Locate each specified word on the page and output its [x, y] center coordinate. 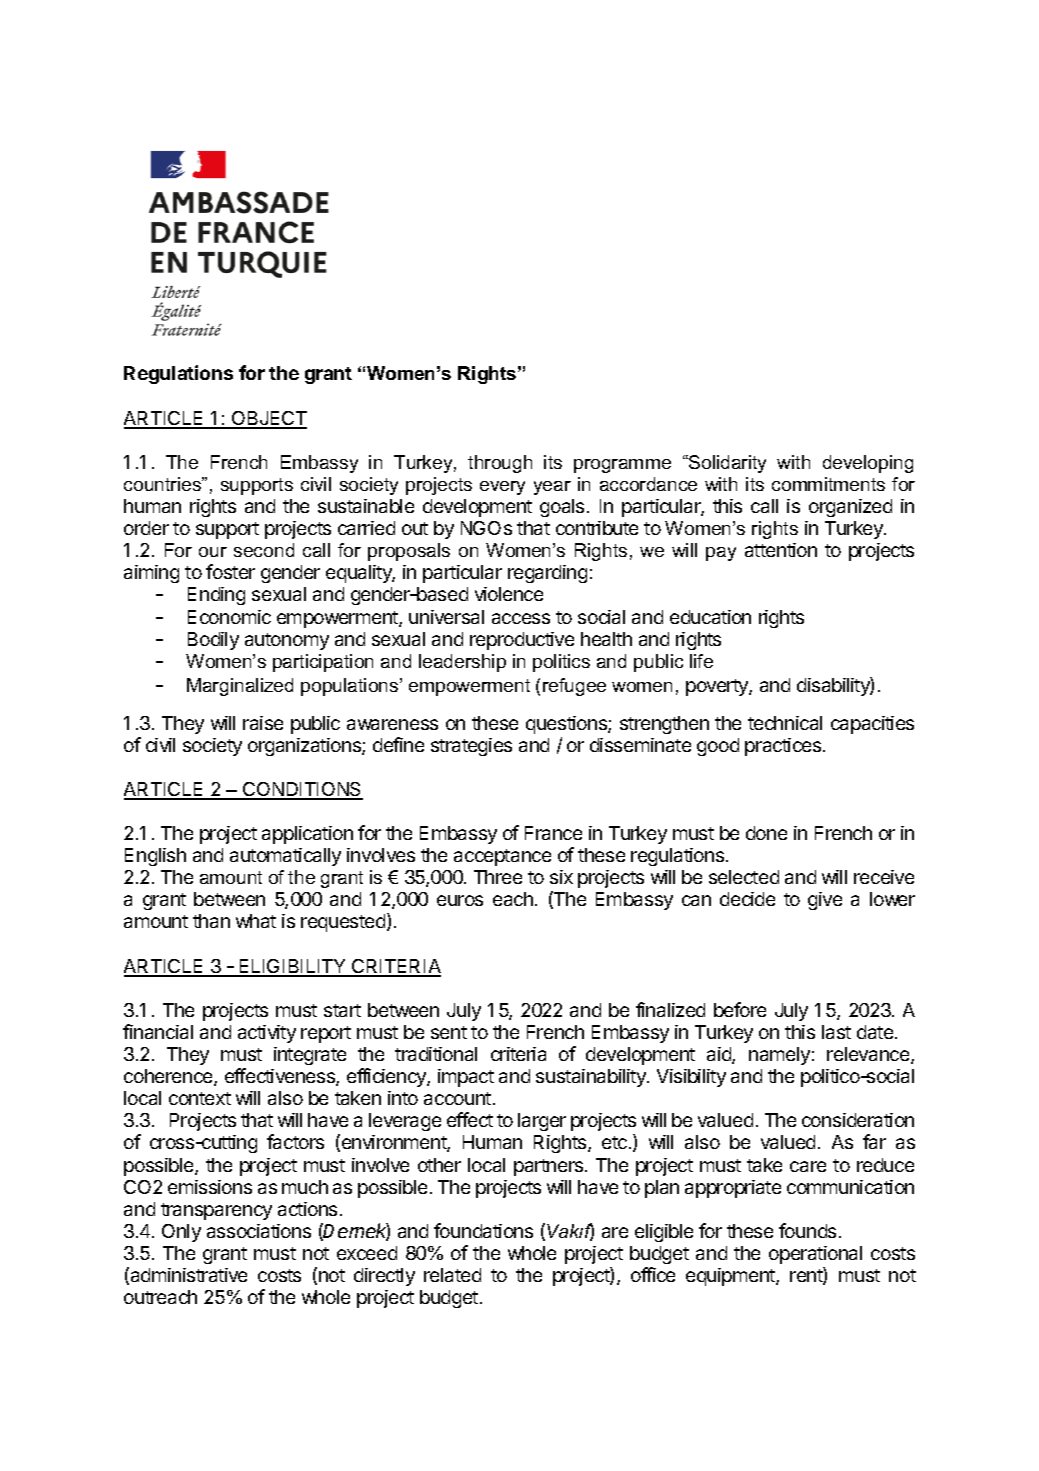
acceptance [502, 857]
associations [259, 1231]
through [500, 464]
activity [267, 1034]
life [701, 661]
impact [466, 1078]
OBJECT [268, 419]
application [307, 835]
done [766, 833]
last [836, 1032]
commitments [828, 484]
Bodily [213, 641]
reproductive [522, 641]
